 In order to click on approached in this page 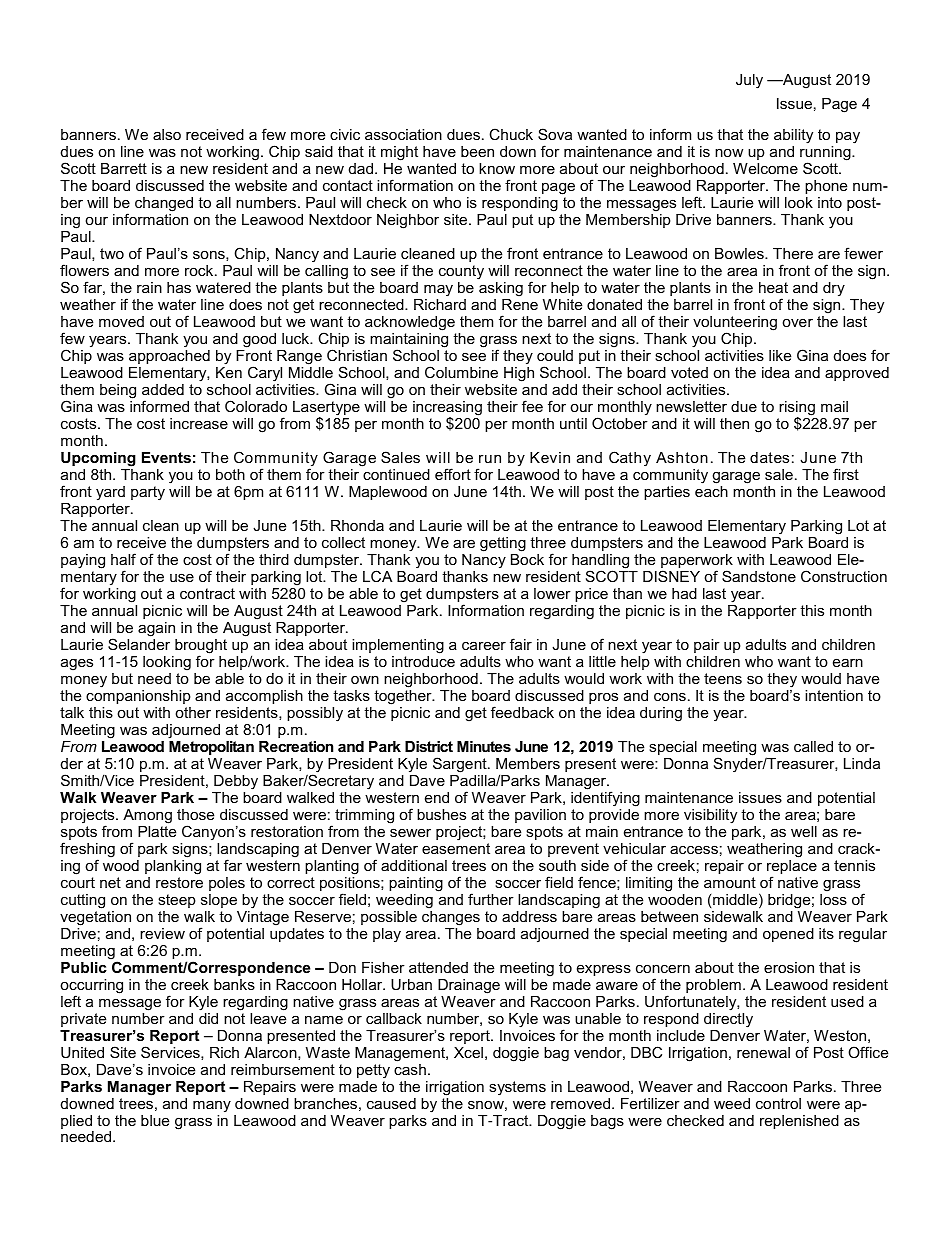, I will do `click(169, 357)`.
